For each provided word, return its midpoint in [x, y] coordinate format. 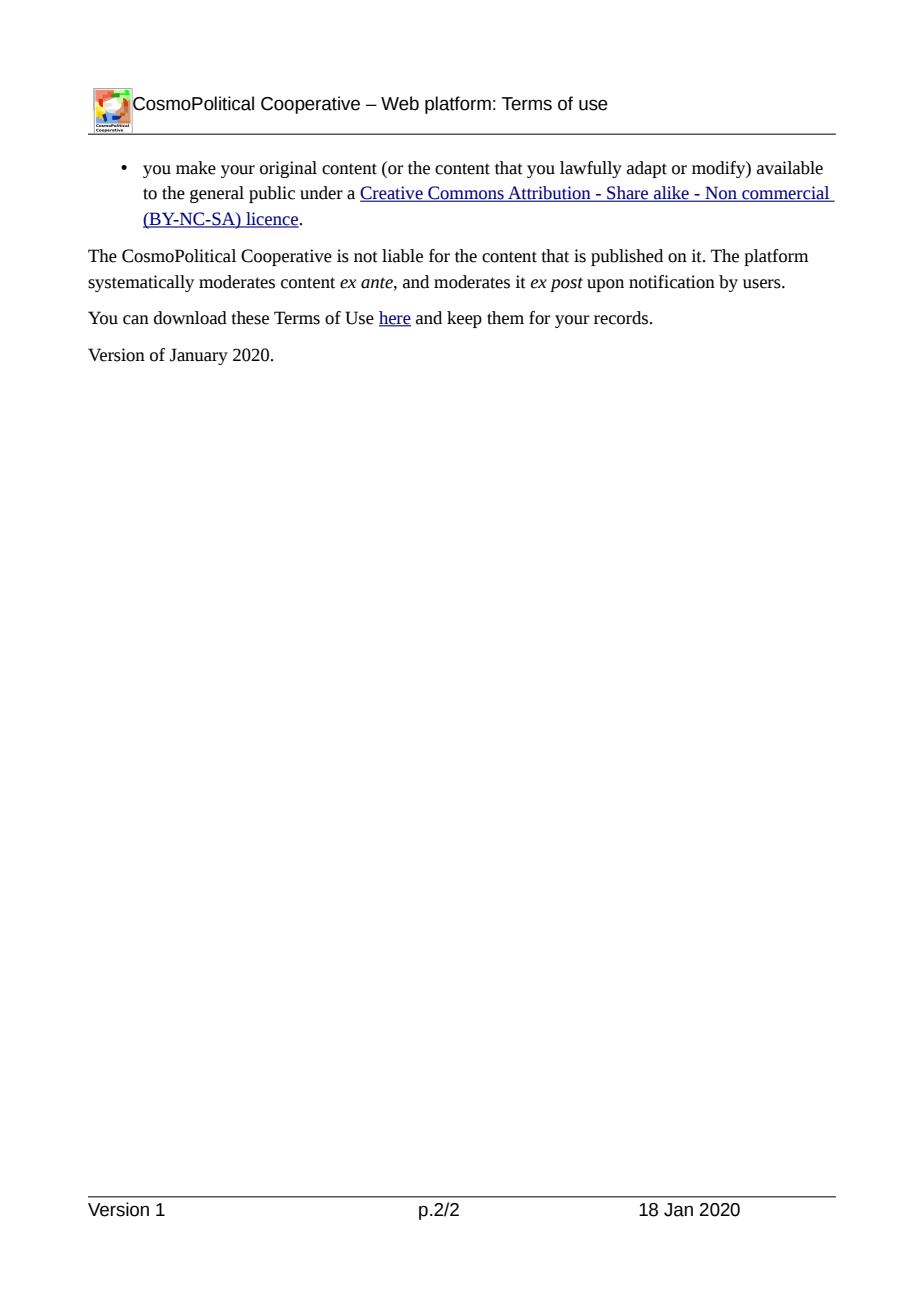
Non [721, 194]
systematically [141, 283]
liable [402, 256]
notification [672, 282]
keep [464, 319]
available [790, 168]
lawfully [591, 169]
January [199, 356]
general [217, 194]
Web [400, 103]
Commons [466, 194]
